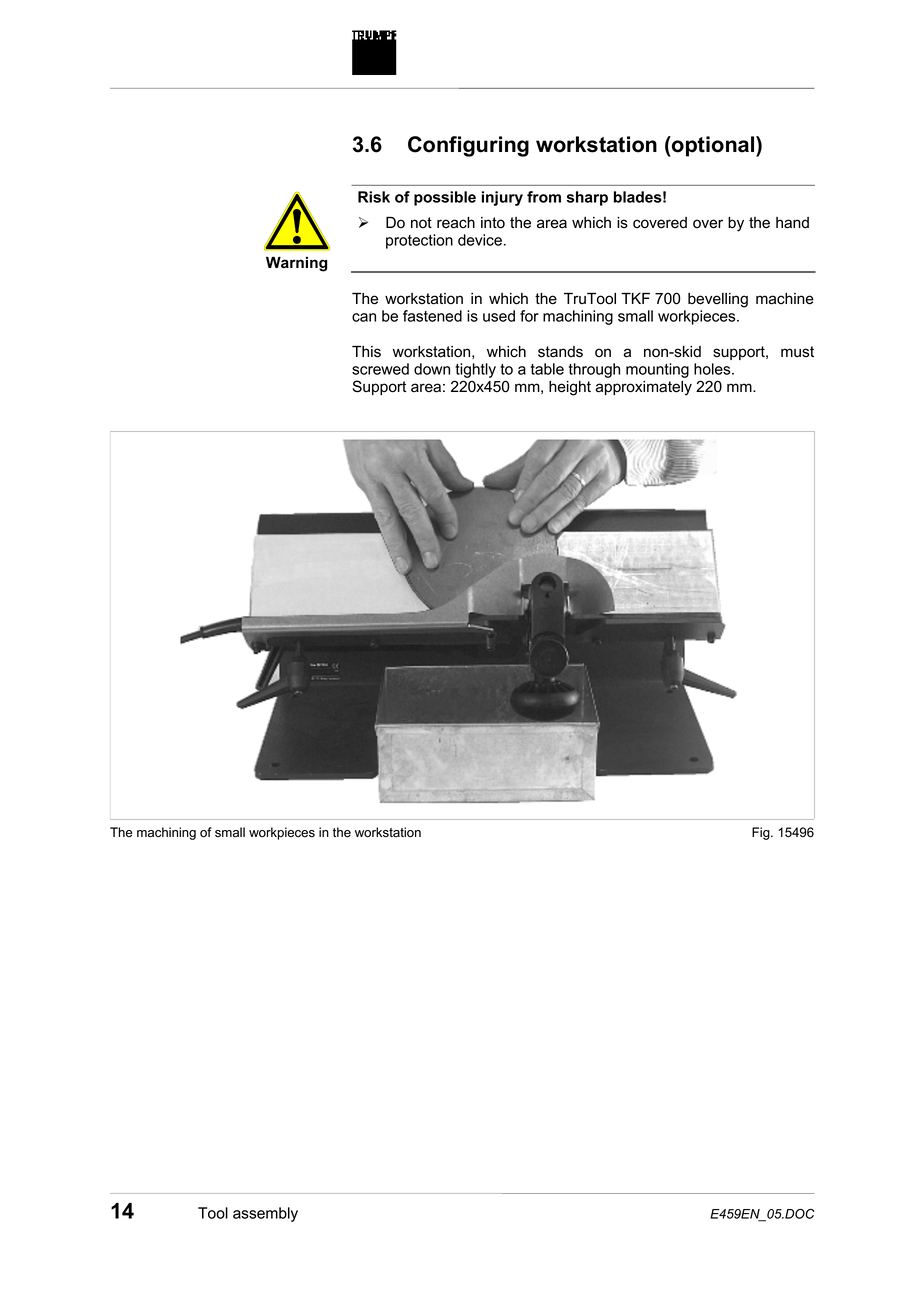  What do you see at coordinates (547, 369) in the screenshot?
I see `table` at bounding box center [547, 369].
